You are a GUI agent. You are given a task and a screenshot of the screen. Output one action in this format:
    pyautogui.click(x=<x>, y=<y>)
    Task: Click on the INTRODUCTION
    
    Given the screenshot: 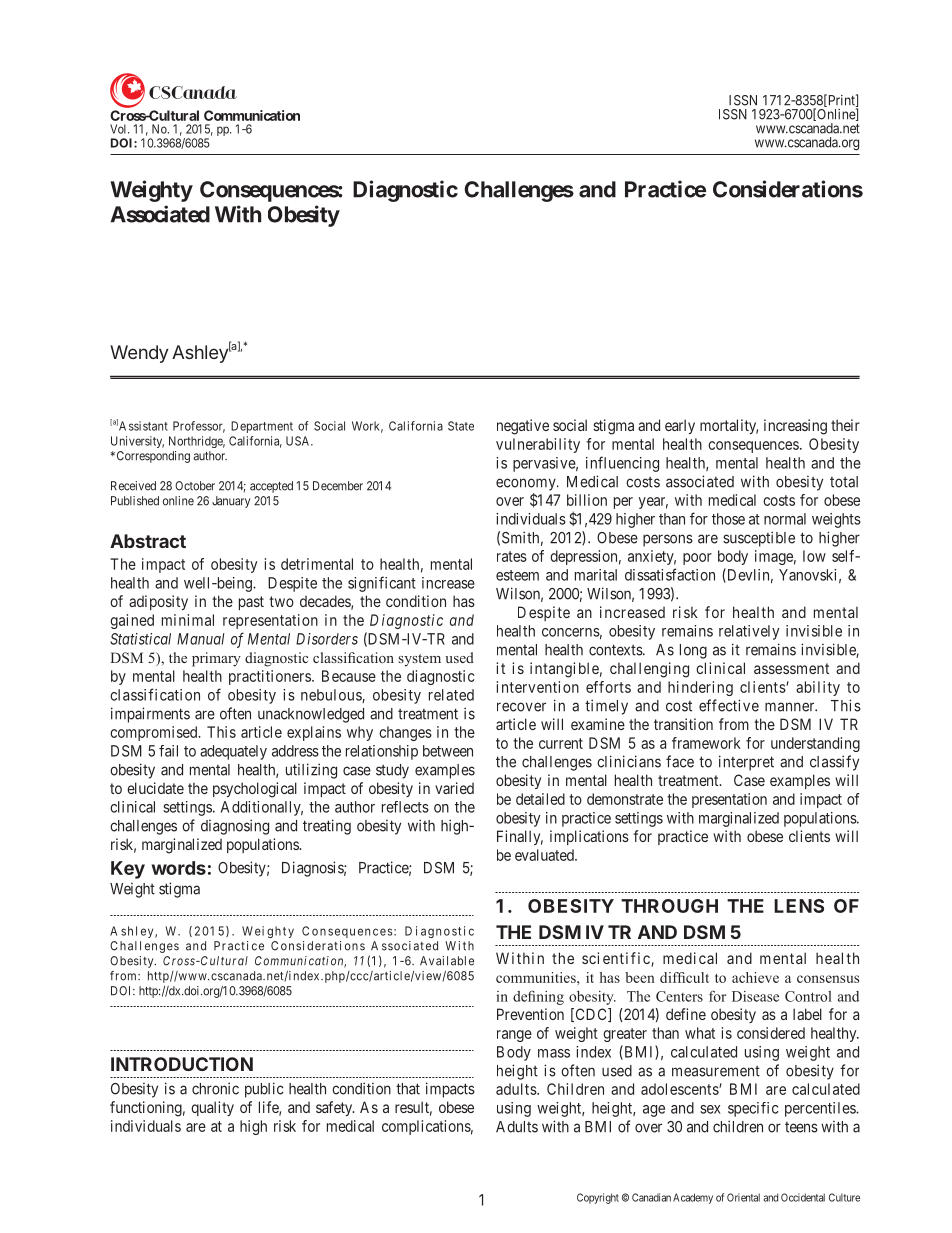 What is the action you would take?
    pyautogui.click(x=182, y=1064)
